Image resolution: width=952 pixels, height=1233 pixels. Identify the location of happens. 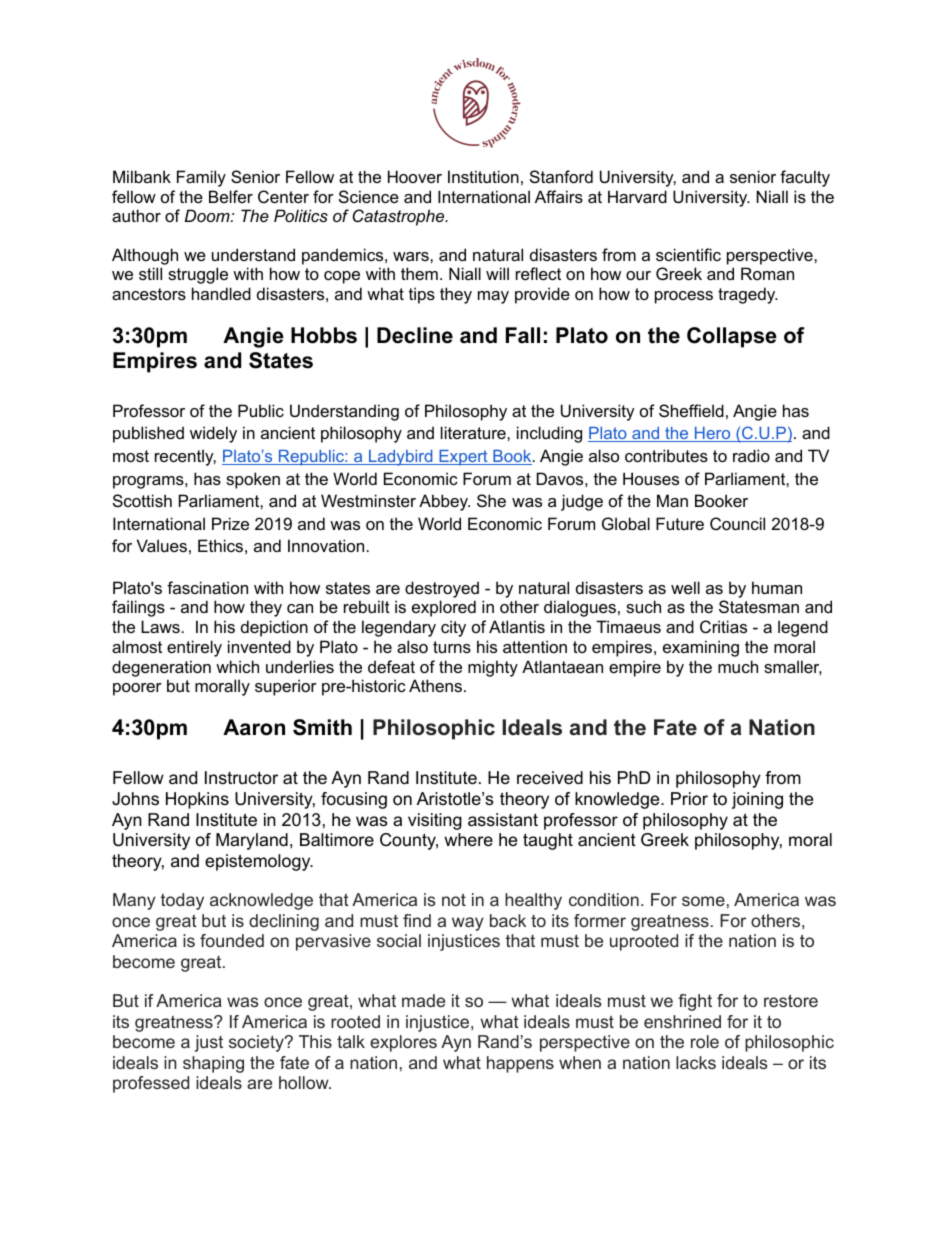
(520, 1064).
